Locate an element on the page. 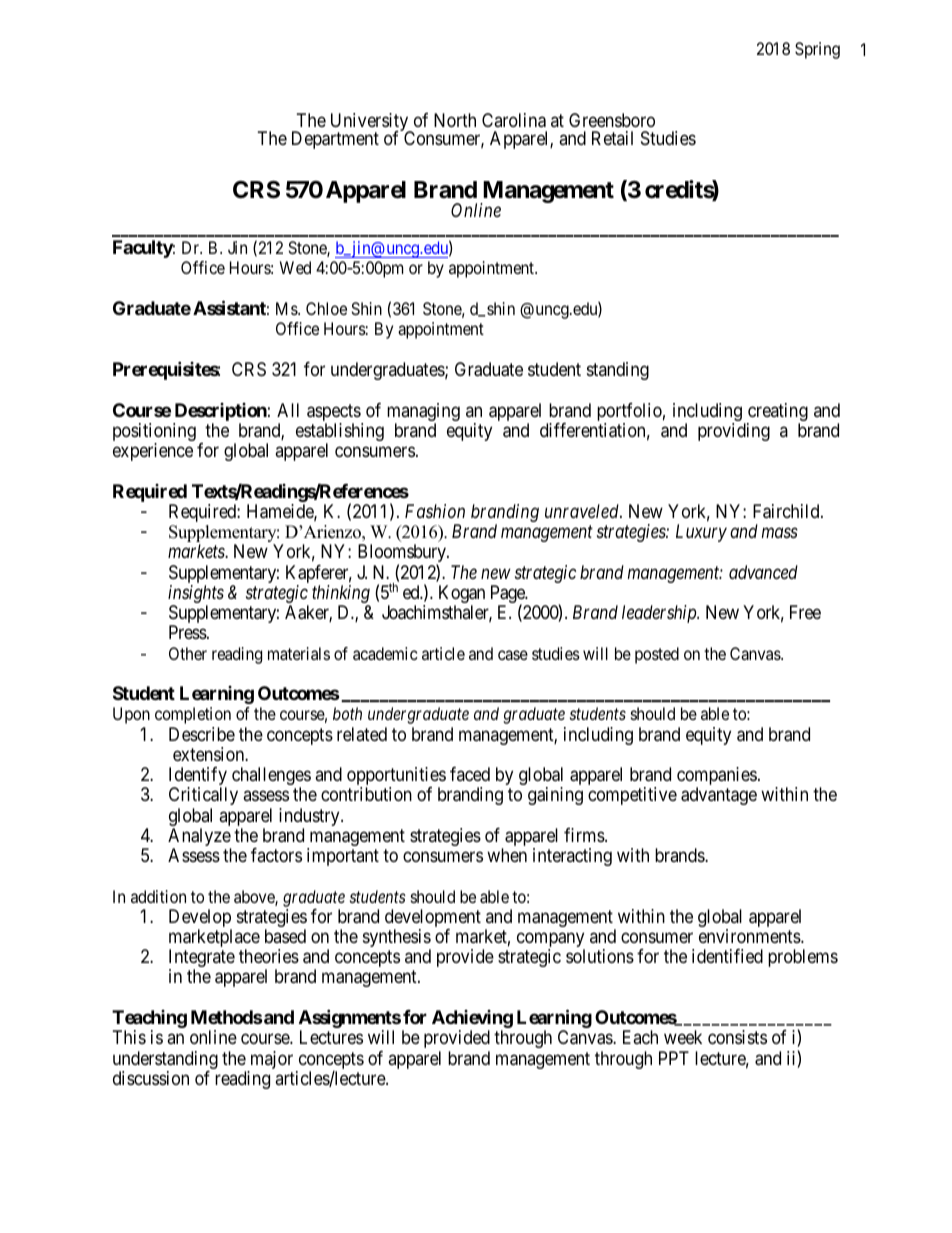  North is located at coordinates (455, 120).
